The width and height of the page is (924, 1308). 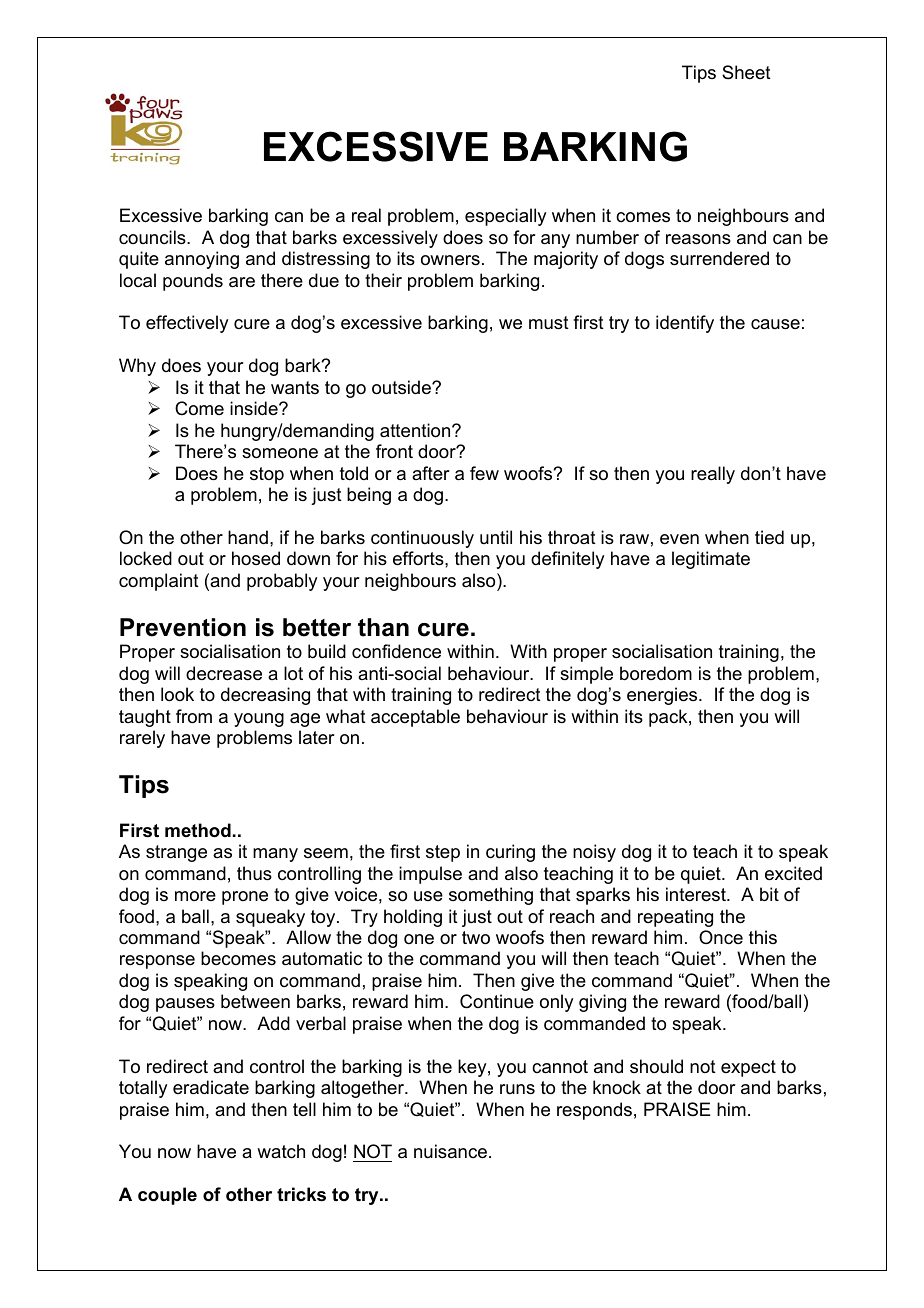 What do you see at coordinates (721, 937) in the page?
I see `Once` at bounding box center [721, 937].
